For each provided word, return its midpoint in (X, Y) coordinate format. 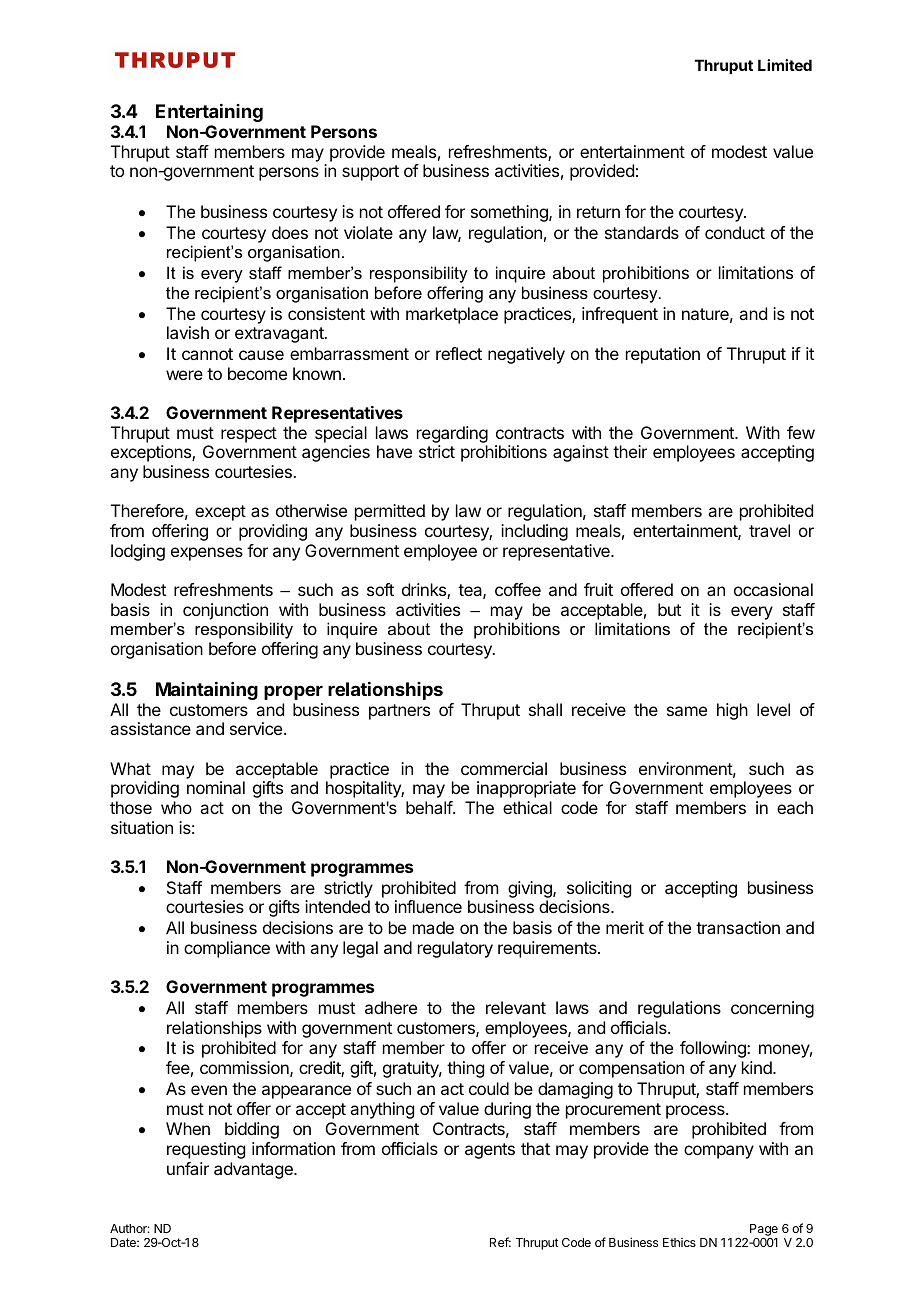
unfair (188, 1168)
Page (764, 1231)
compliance (227, 949)
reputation (663, 355)
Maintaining (207, 691)
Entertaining (209, 113)
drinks (425, 591)
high (732, 711)
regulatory (455, 949)
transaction (738, 927)
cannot (207, 354)
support (370, 173)
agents (490, 1151)
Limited (785, 65)
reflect (459, 353)
